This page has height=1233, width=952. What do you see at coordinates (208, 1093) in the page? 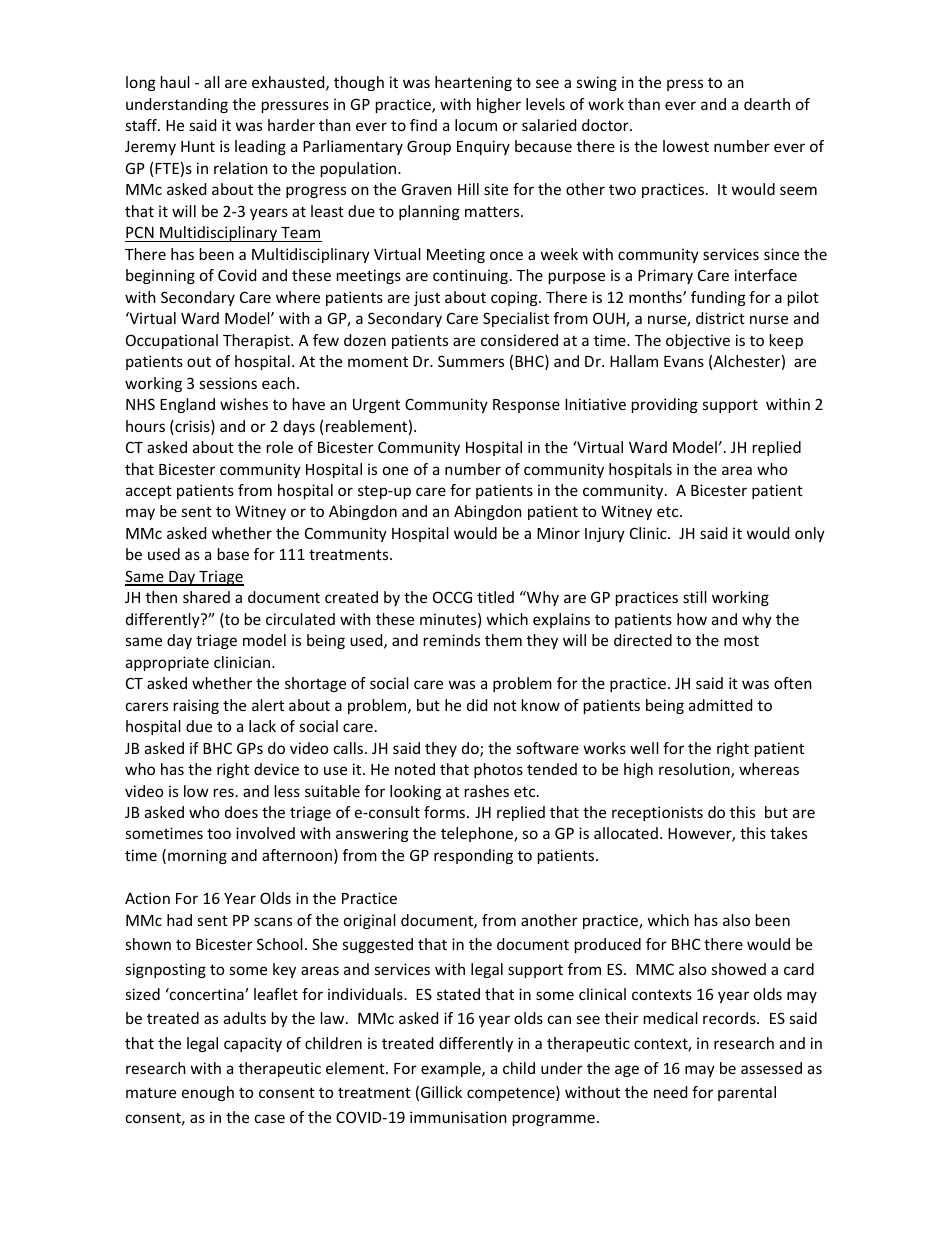
I see `enough` at bounding box center [208, 1093].
